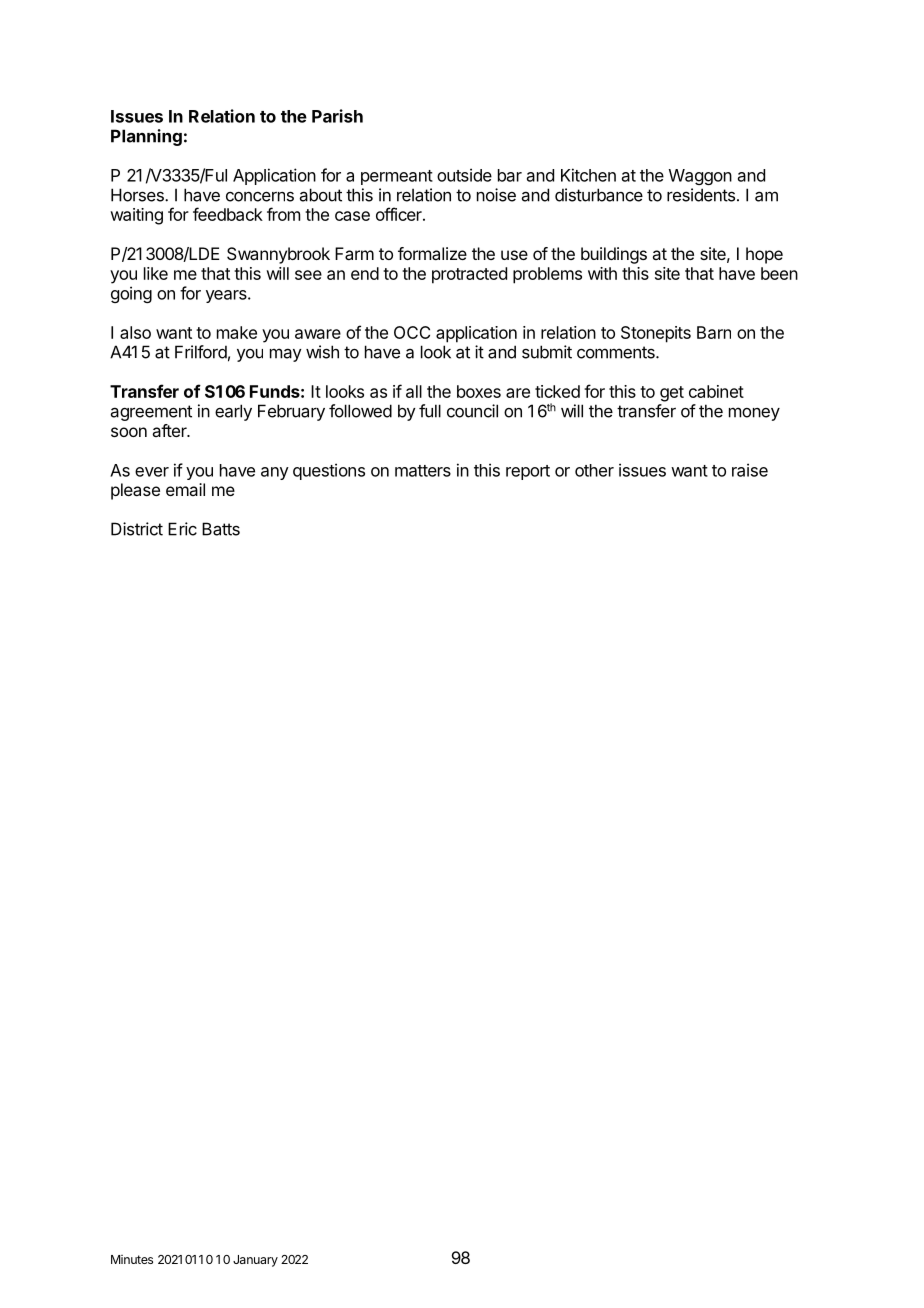 The height and width of the screenshot is (1308, 924). What do you see at coordinates (237, 332) in the screenshot?
I see `make` at bounding box center [237, 332].
